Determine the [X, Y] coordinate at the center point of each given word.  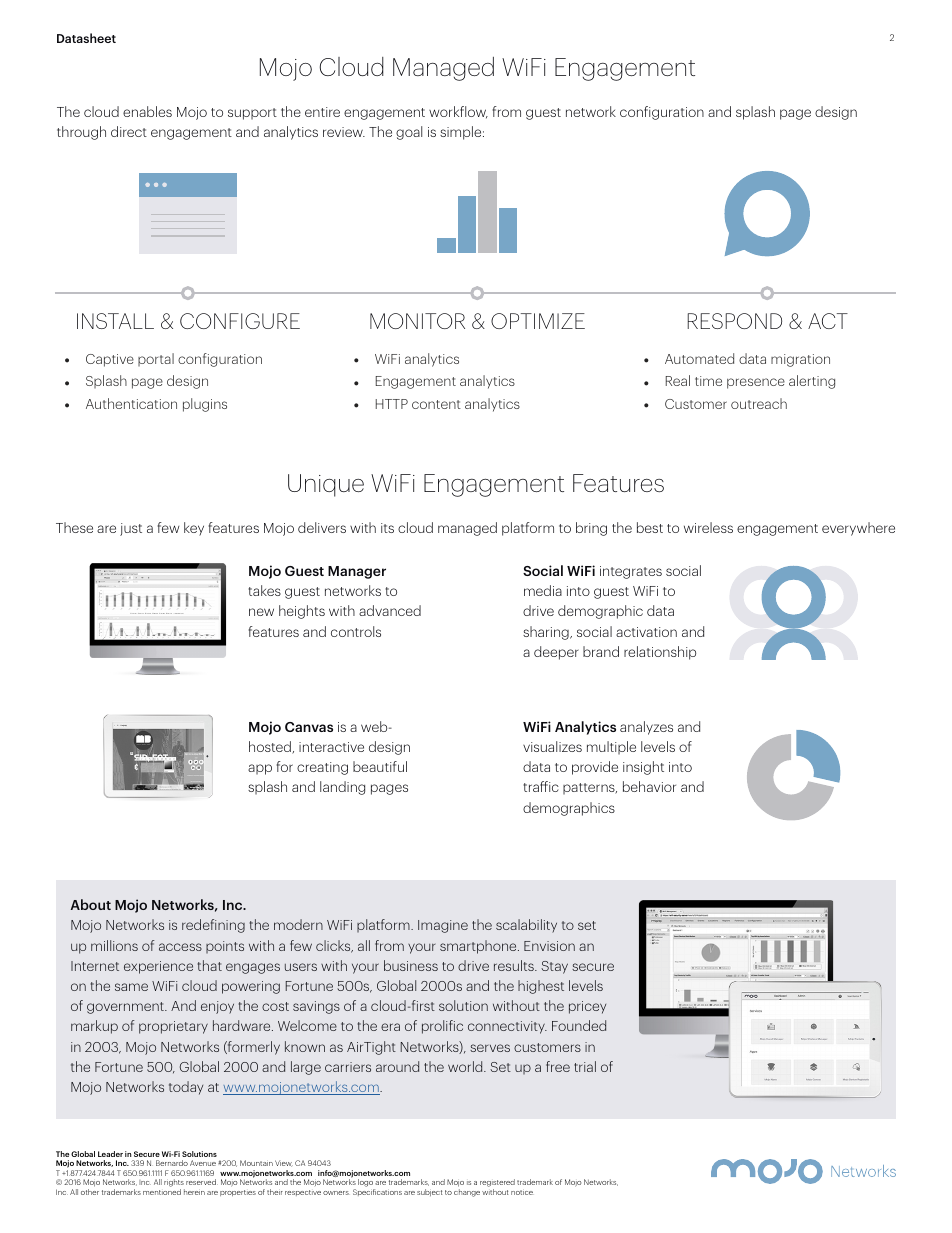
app [260, 769]
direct [129, 131]
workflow [458, 112]
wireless [708, 527]
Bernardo [172, 1163]
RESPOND [734, 321]
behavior [649, 786]
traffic [541, 786]
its [387, 528]
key [194, 529]
